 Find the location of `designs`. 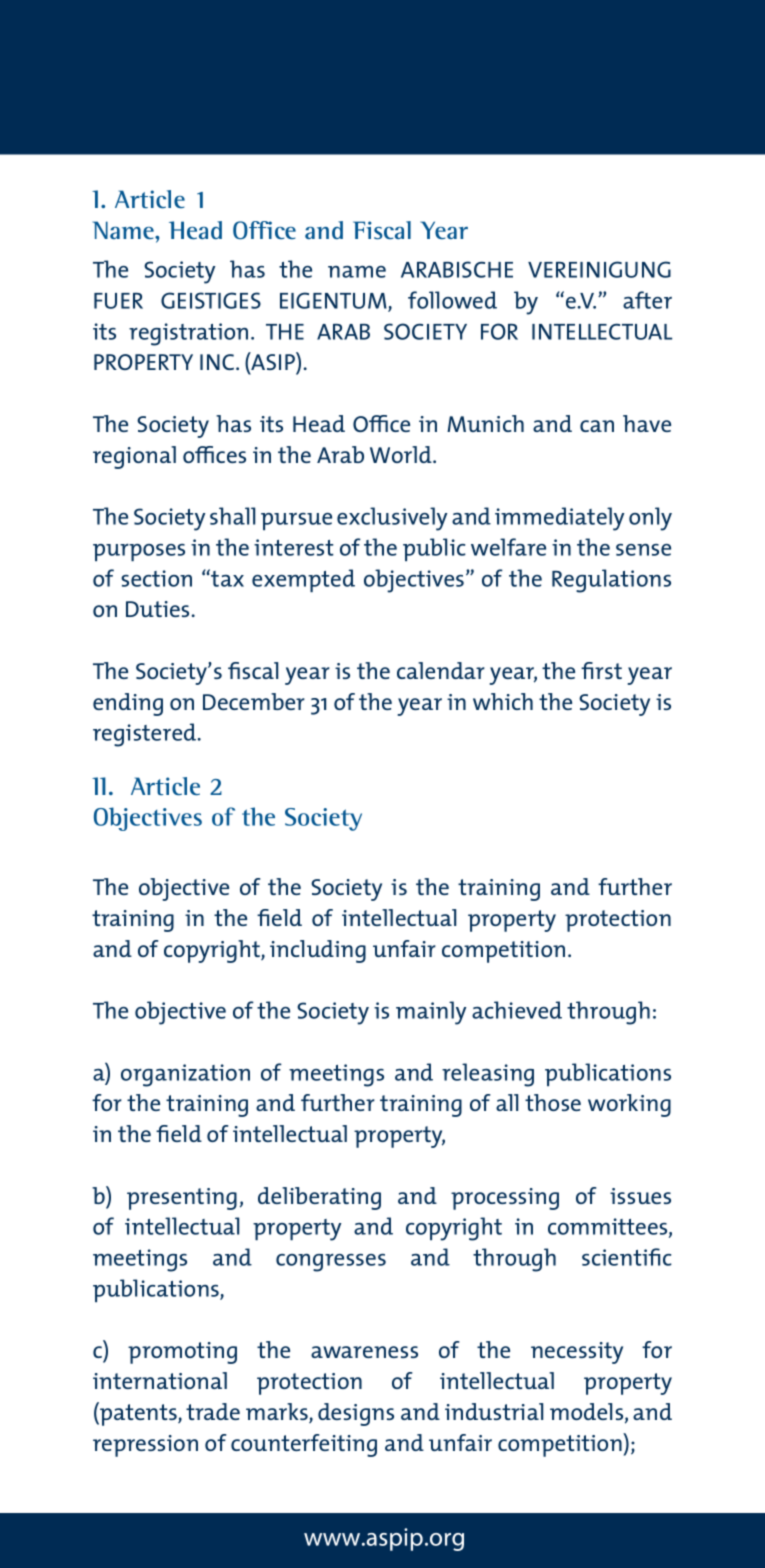

designs is located at coordinates (356, 1414).
